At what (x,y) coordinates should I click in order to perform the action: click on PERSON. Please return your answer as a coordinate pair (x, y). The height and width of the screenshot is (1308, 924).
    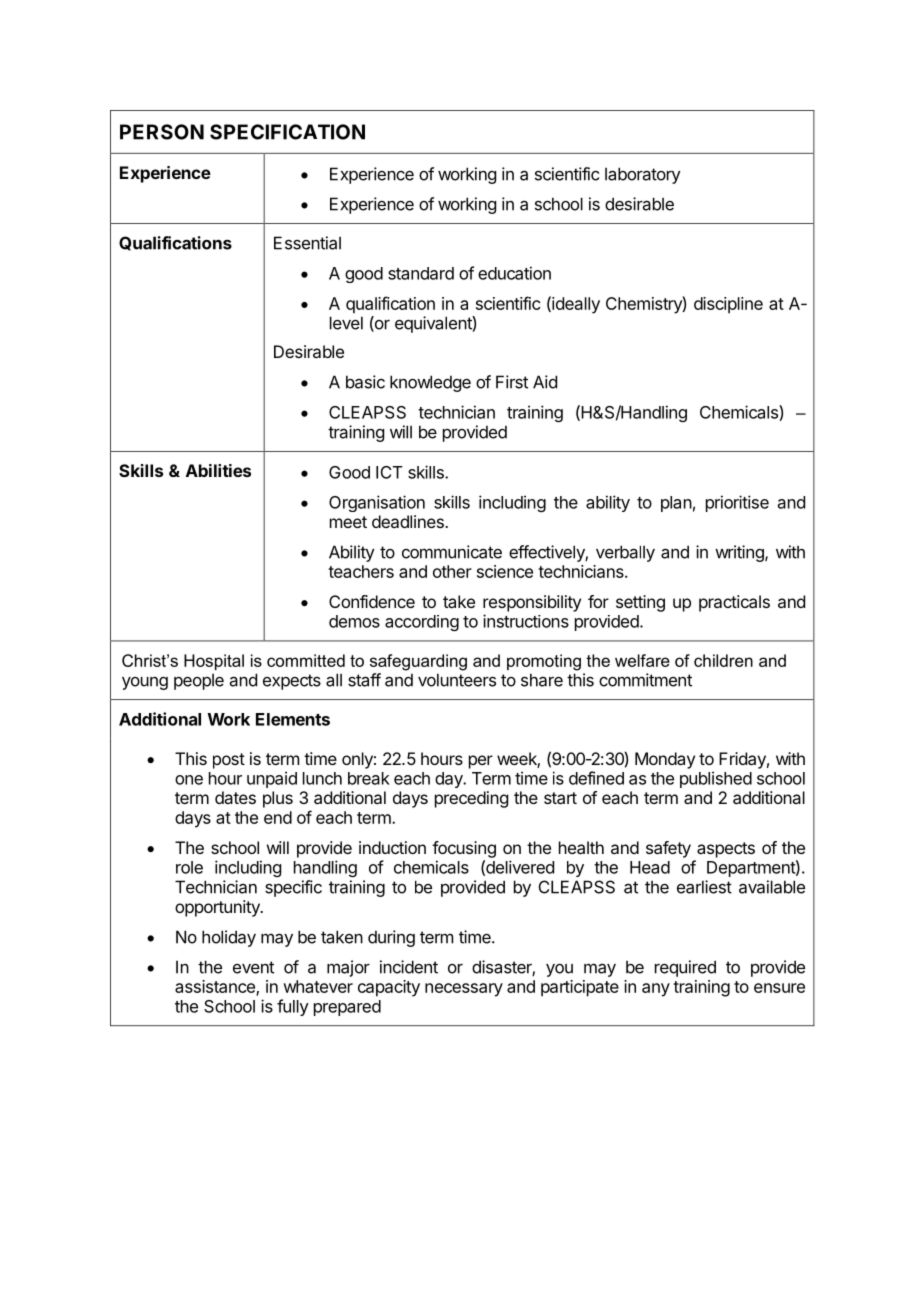
    Looking at the image, I should click on (162, 132).
